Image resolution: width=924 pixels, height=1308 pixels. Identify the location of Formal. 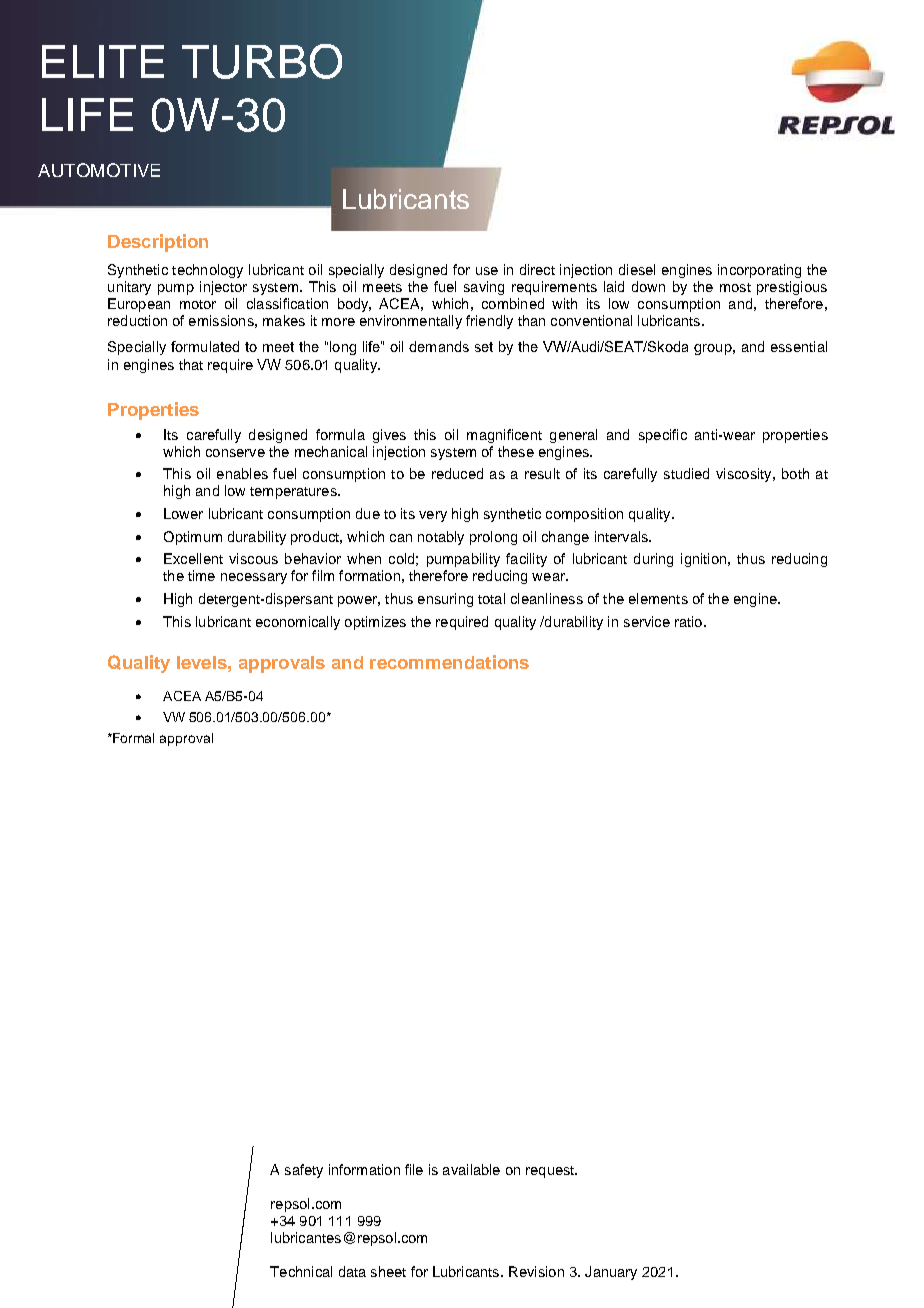
(133, 738).
